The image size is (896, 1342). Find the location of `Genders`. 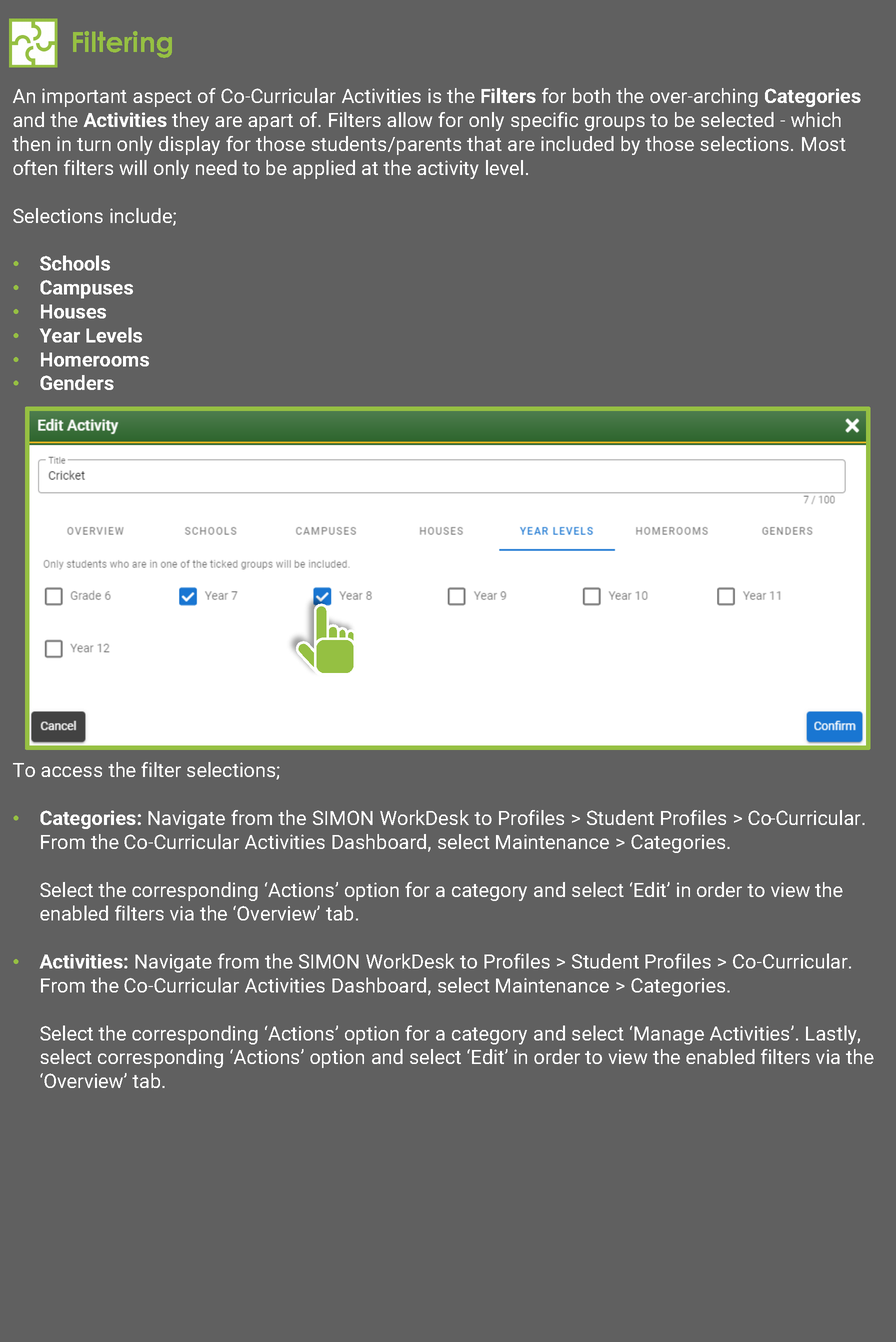

Genders is located at coordinates (77, 382).
